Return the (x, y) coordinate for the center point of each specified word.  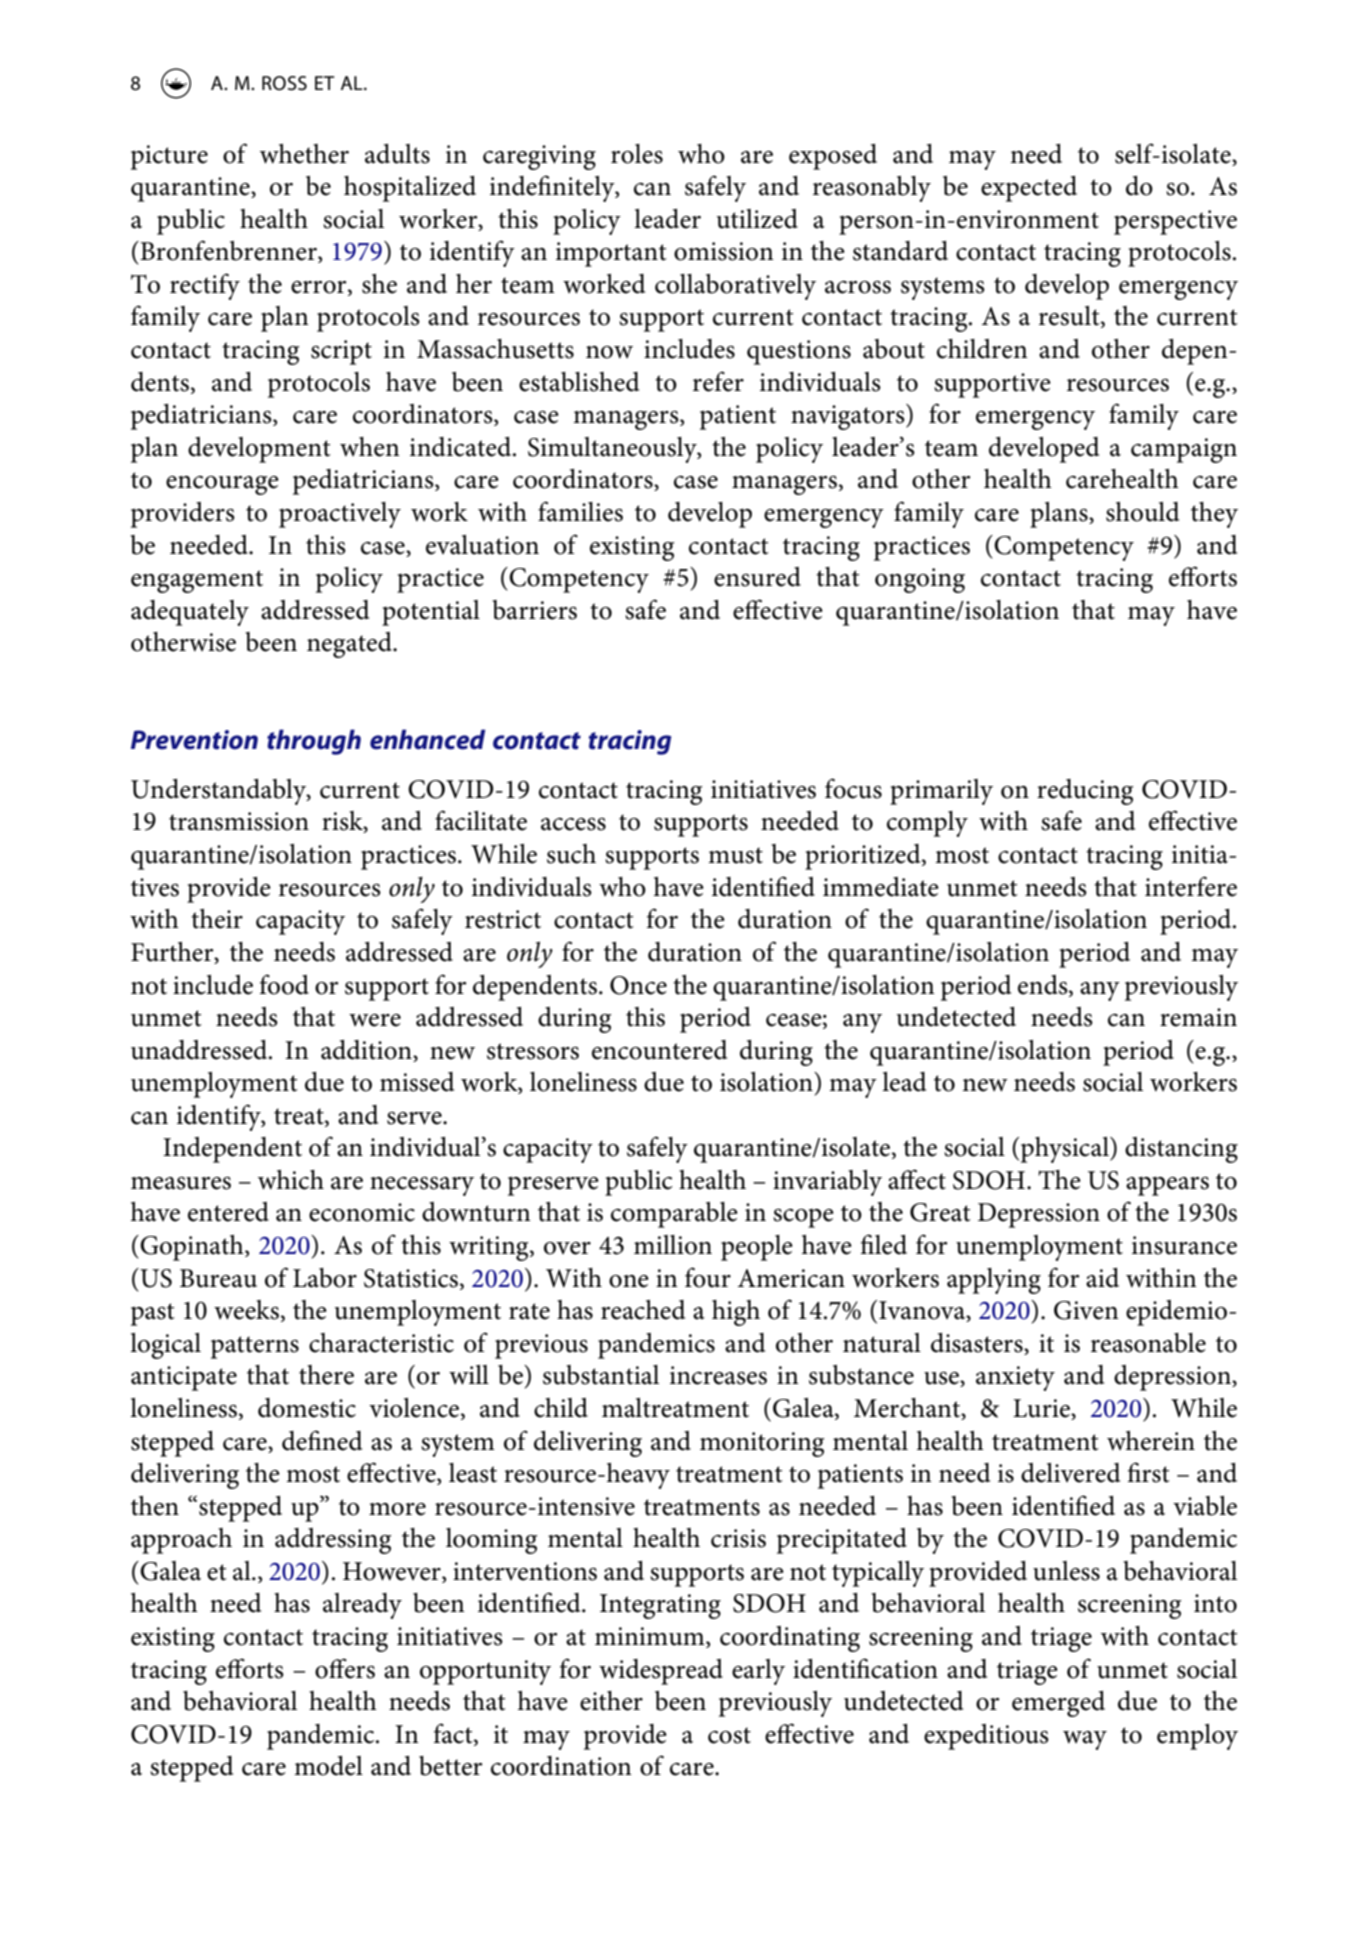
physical (1066, 1150)
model (328, 1766)
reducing (1085, 792)
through (314, 742)
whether (304, 154)
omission (724, 251)
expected (1029, 189)
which (291, 1180)
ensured (757, 577)
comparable (674, 1215)
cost (729, 1735)
